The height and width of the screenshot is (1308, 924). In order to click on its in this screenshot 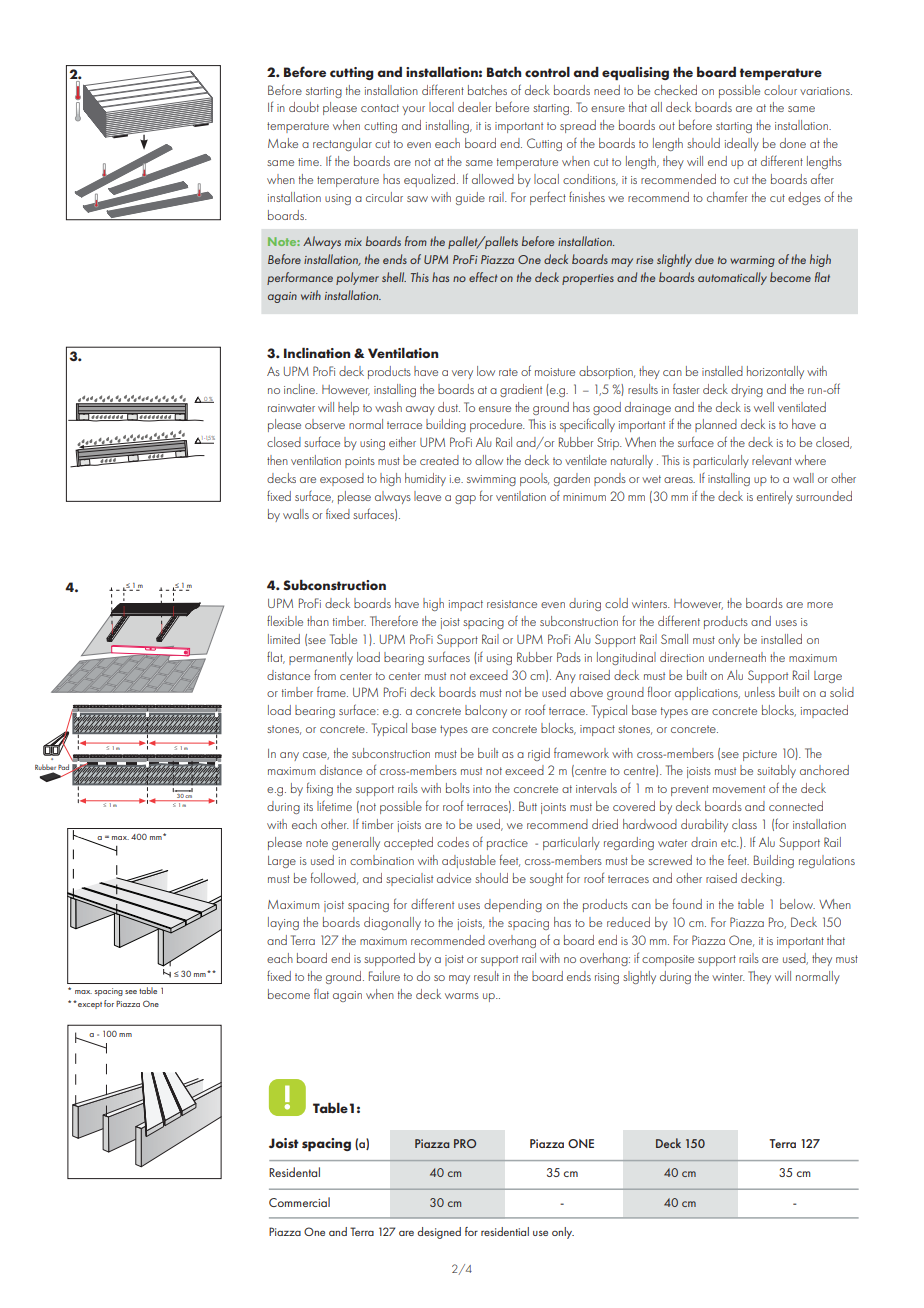, I will do `click(308, 807)`.
